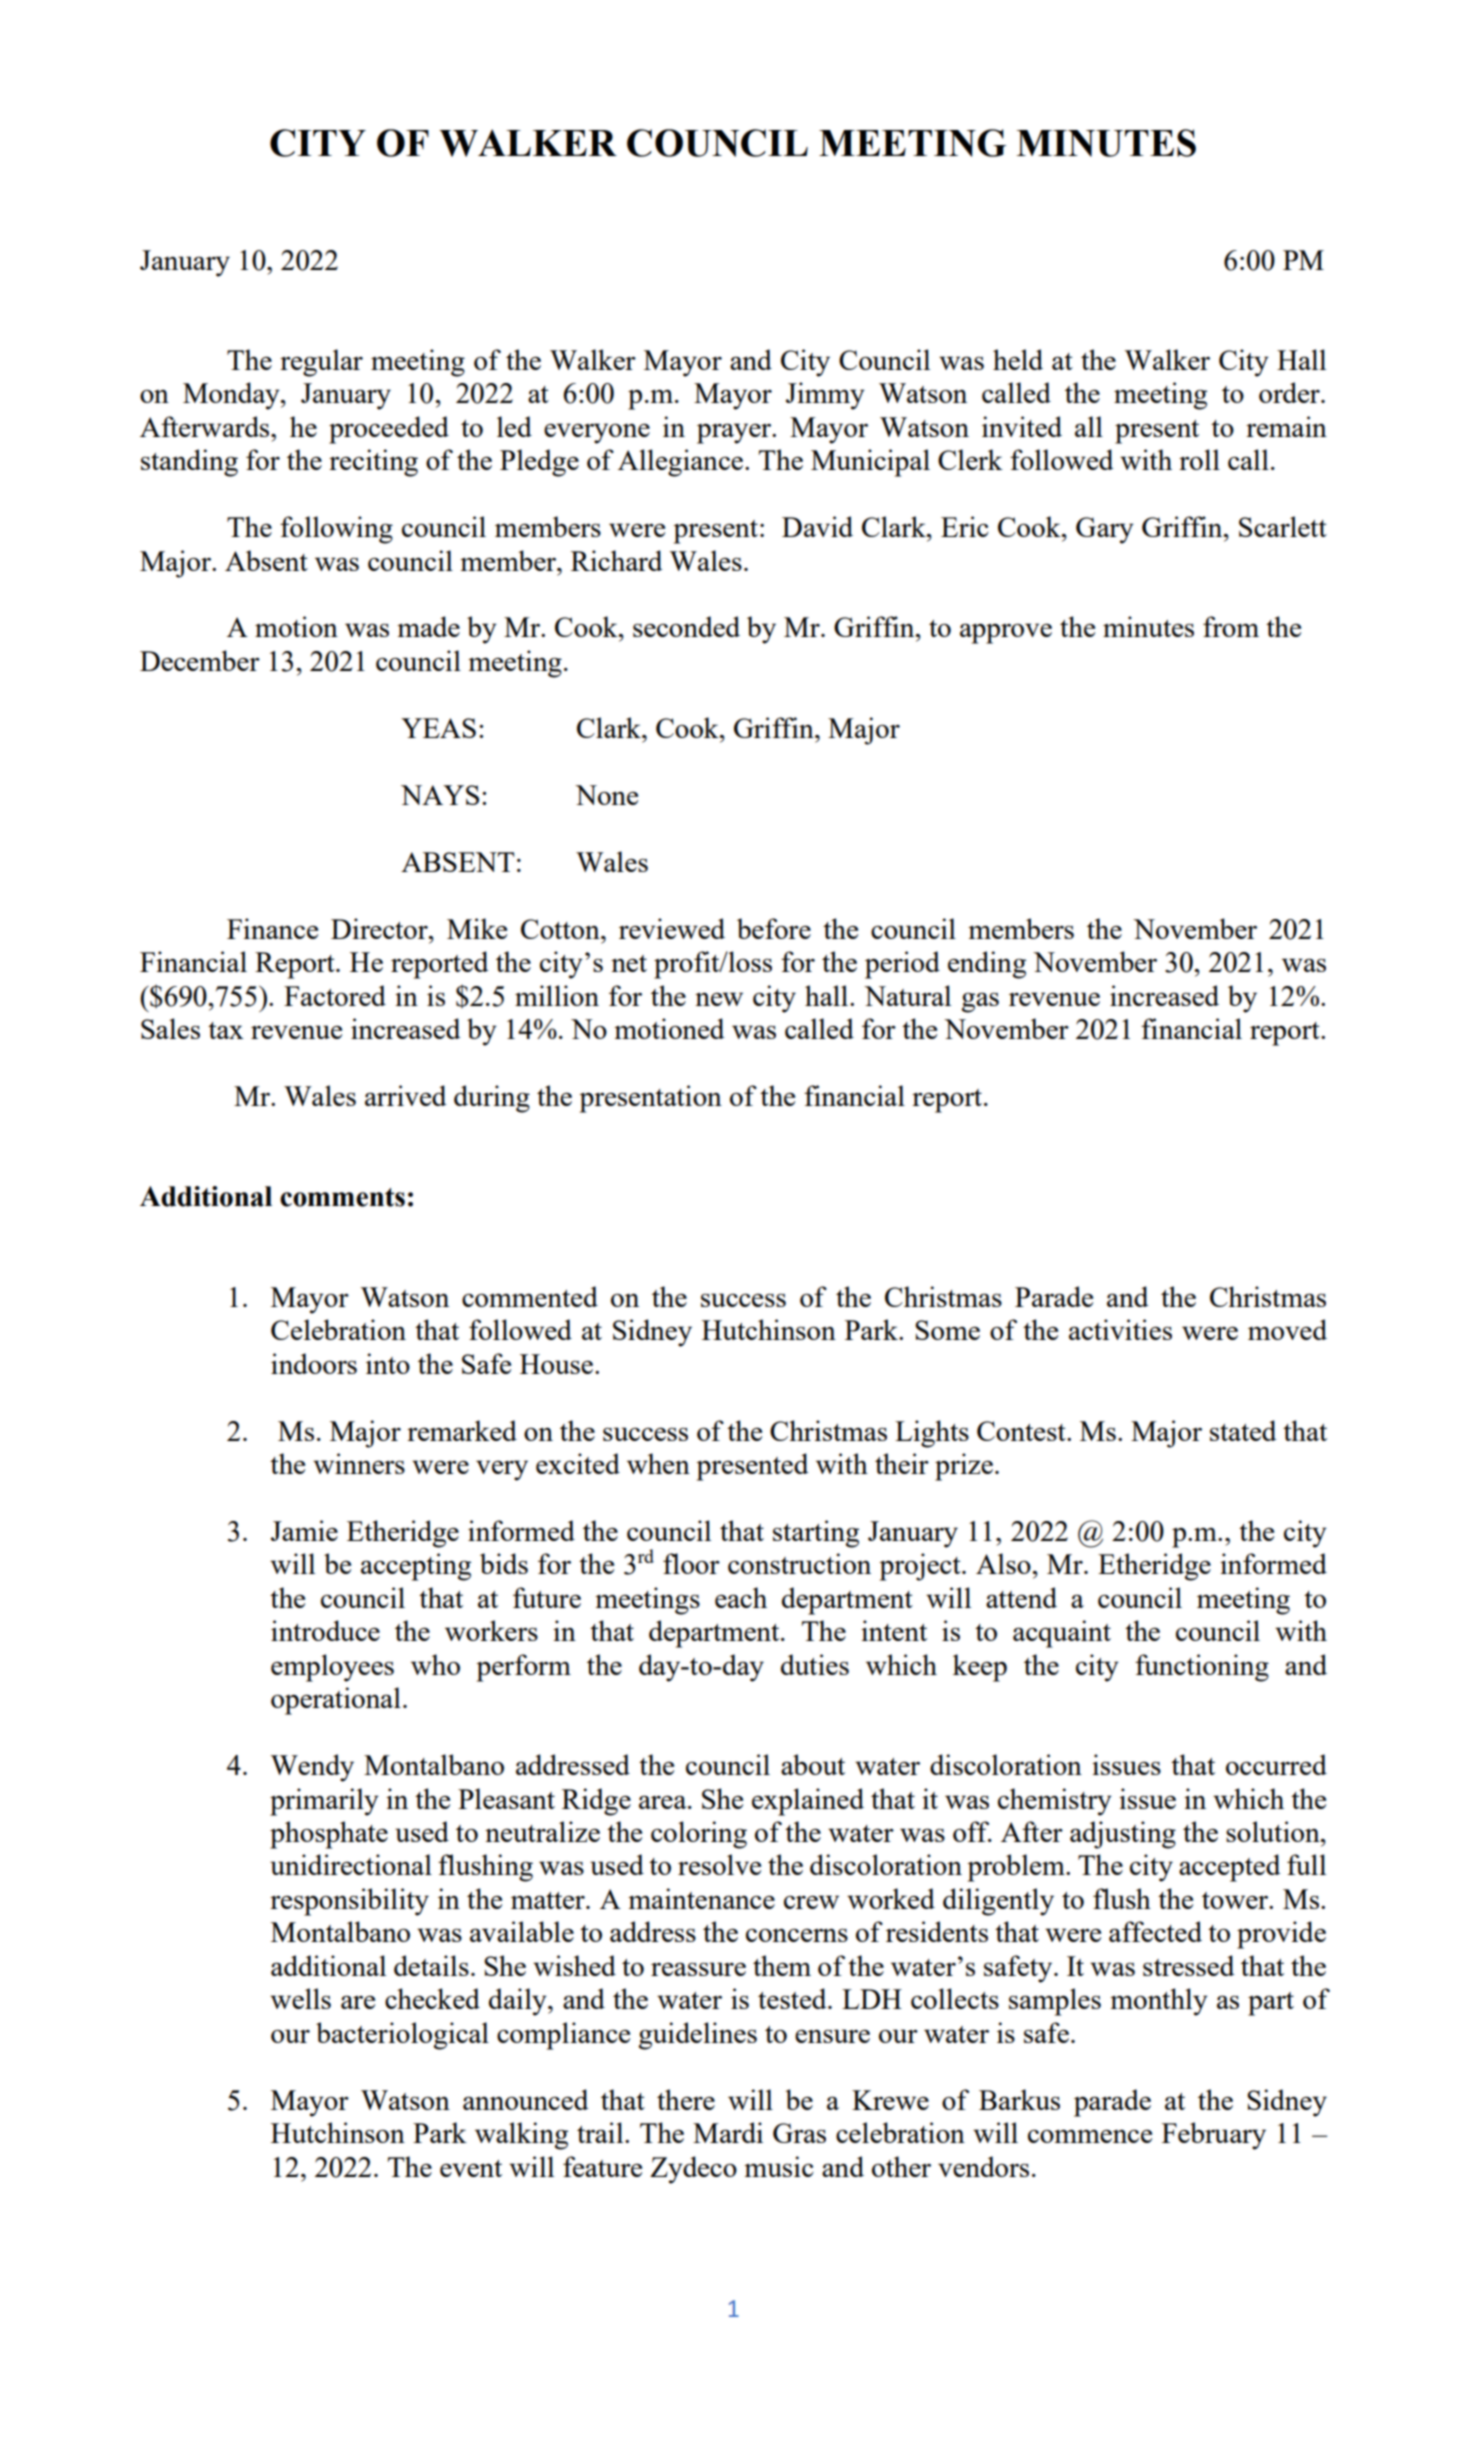 The width and height of the screenshot is (1484, 2444). Describe the element at coordinates (1123, 1835) in the screenshot. I see `adjusting` at that location.
